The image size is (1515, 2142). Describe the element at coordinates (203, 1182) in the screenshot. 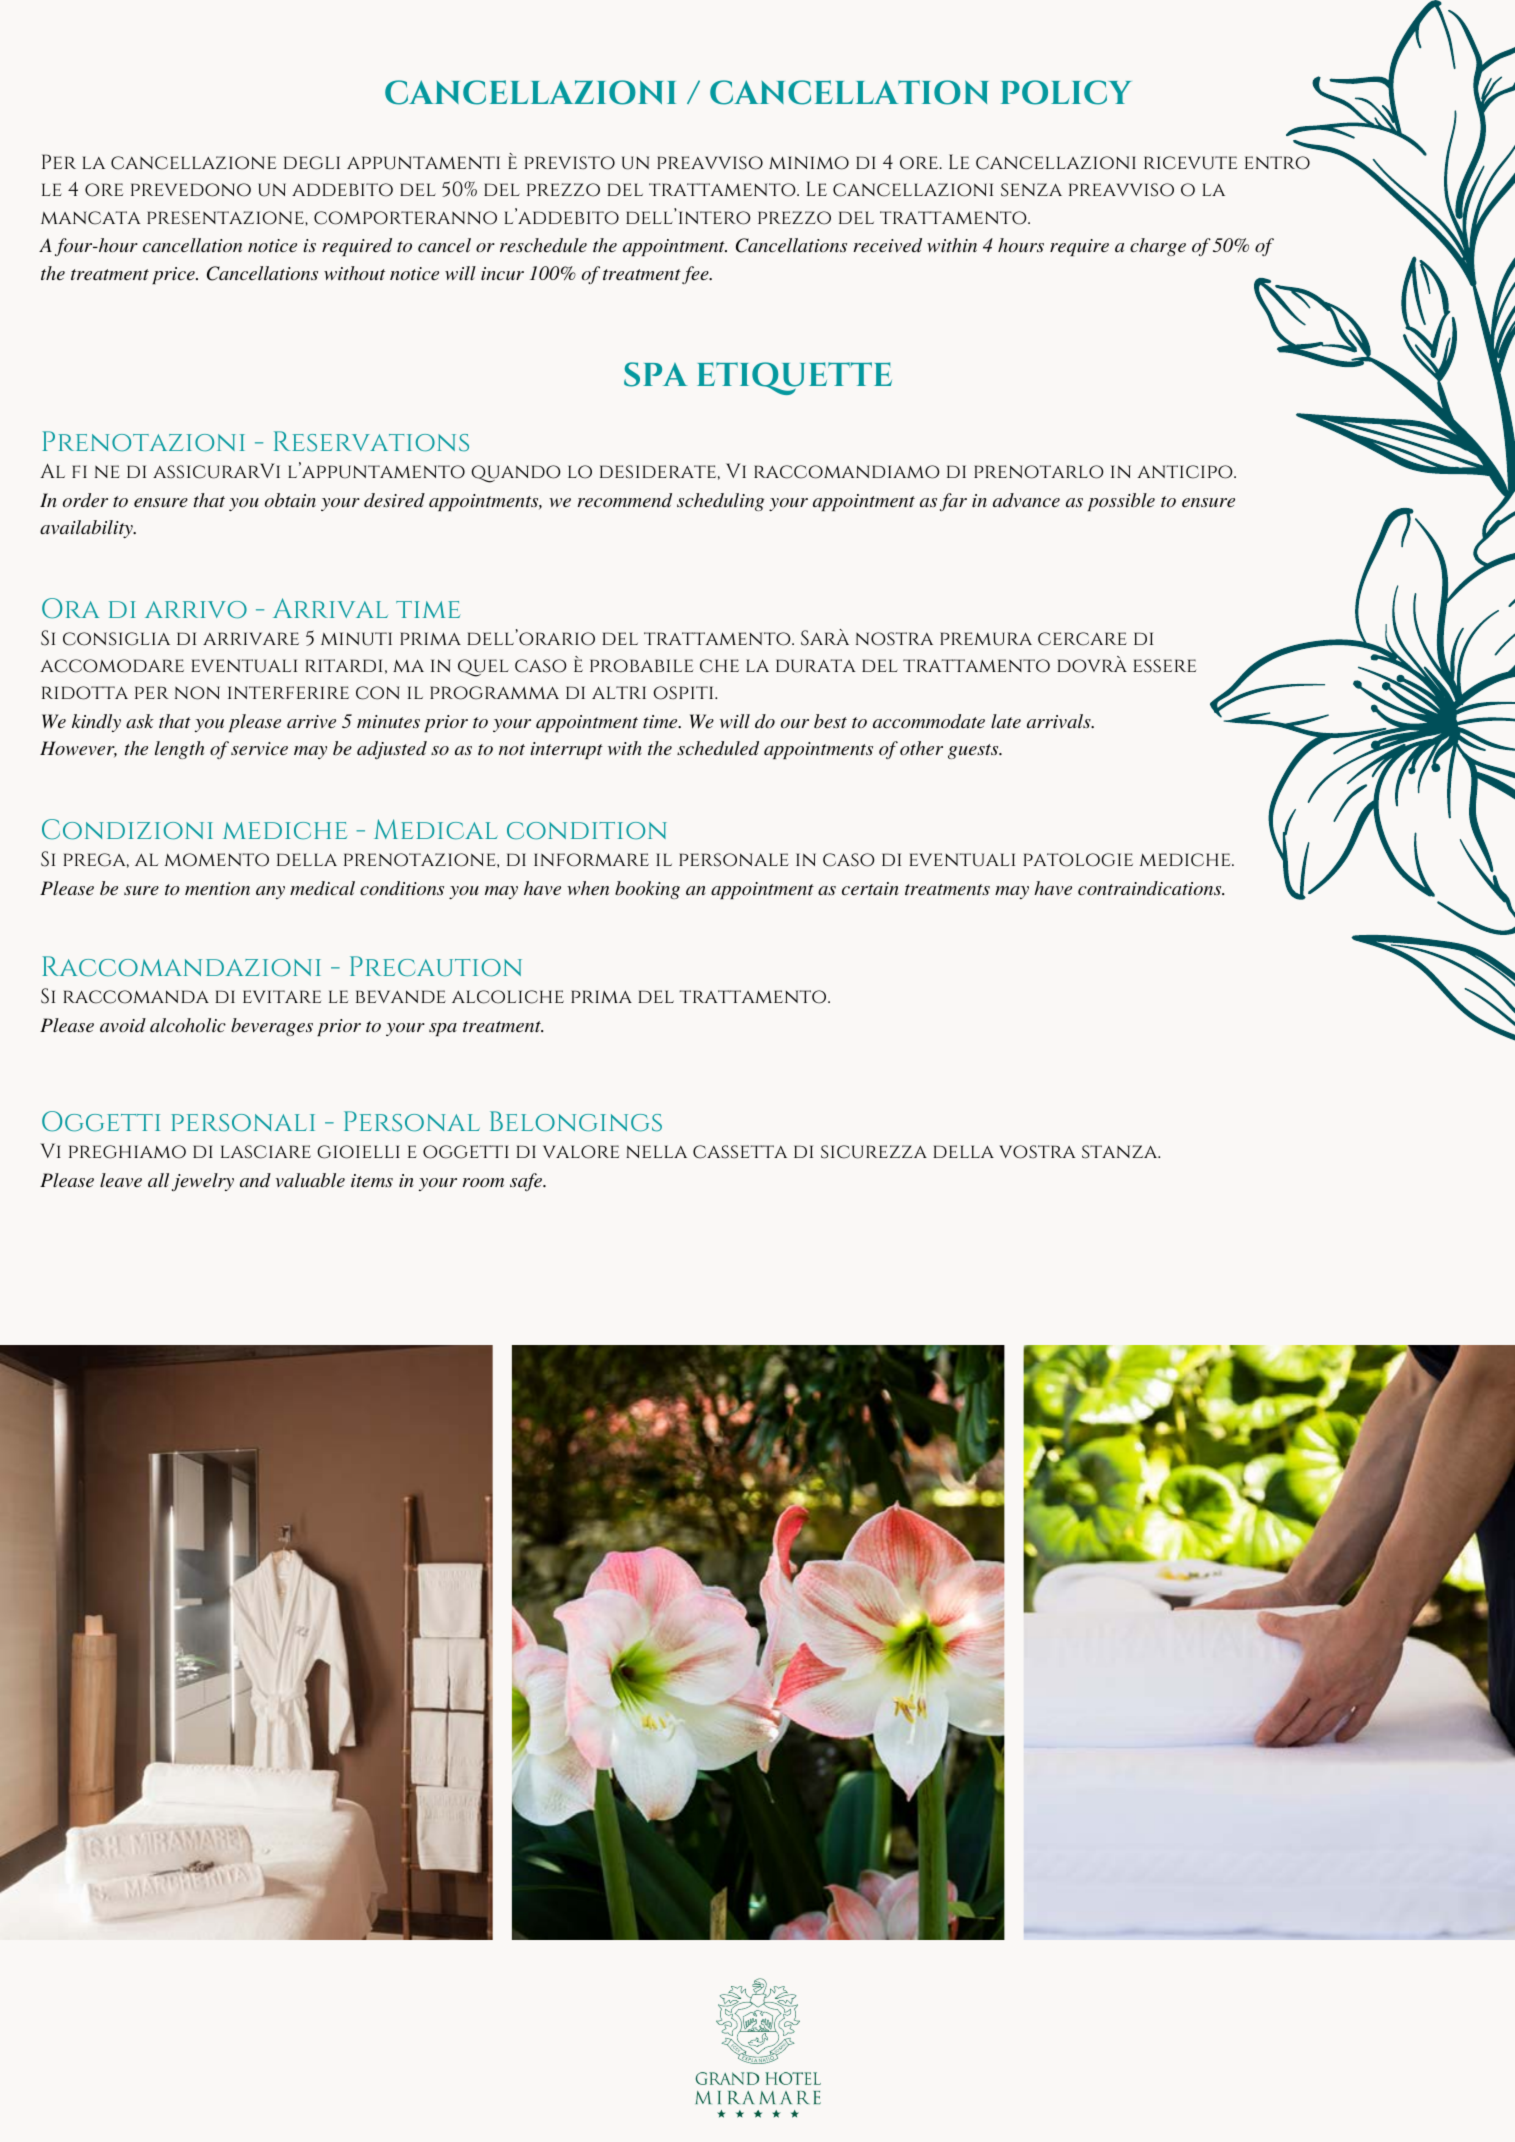

I see `jewelry` at that location.
